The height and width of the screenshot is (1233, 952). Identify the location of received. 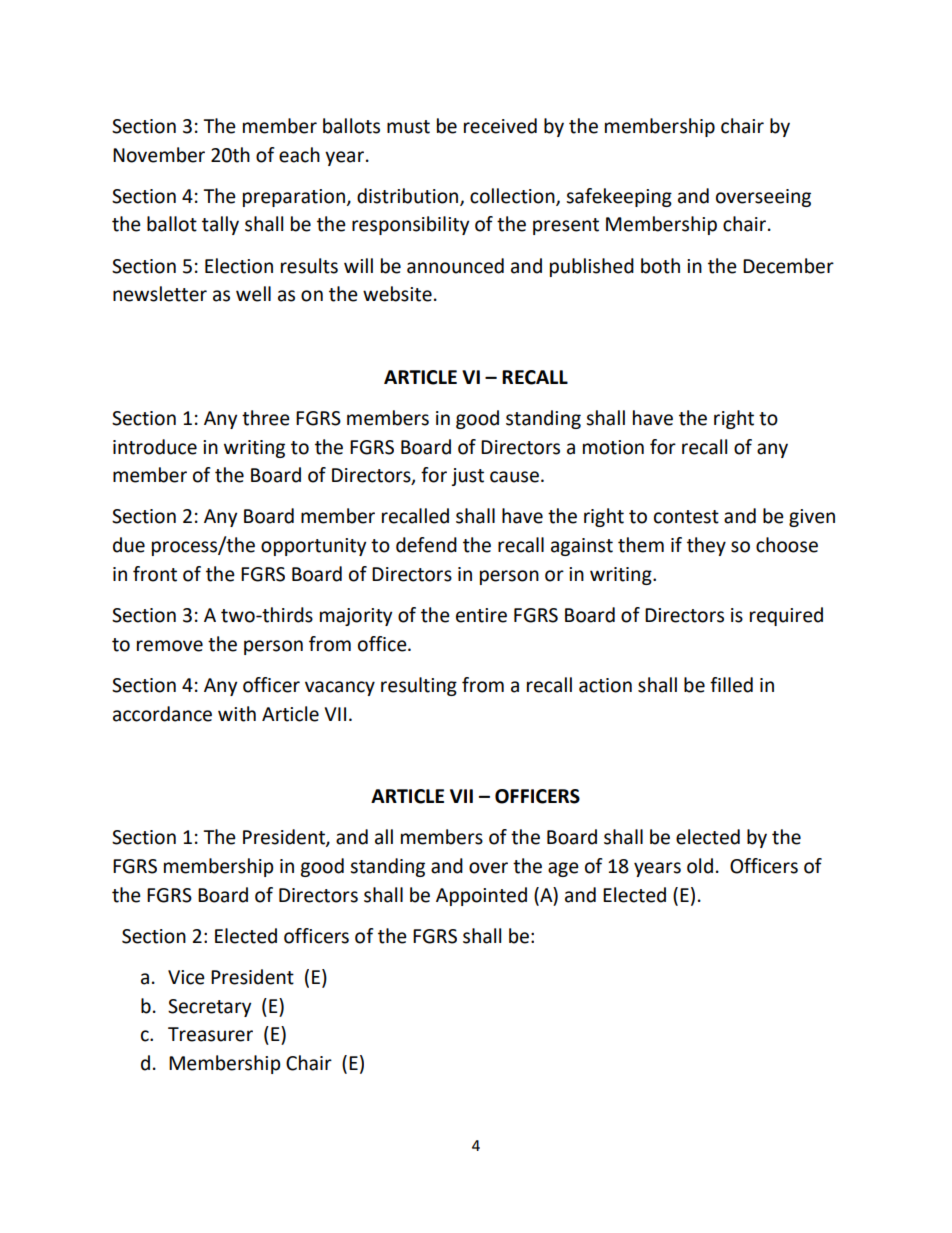
(500, 126).
